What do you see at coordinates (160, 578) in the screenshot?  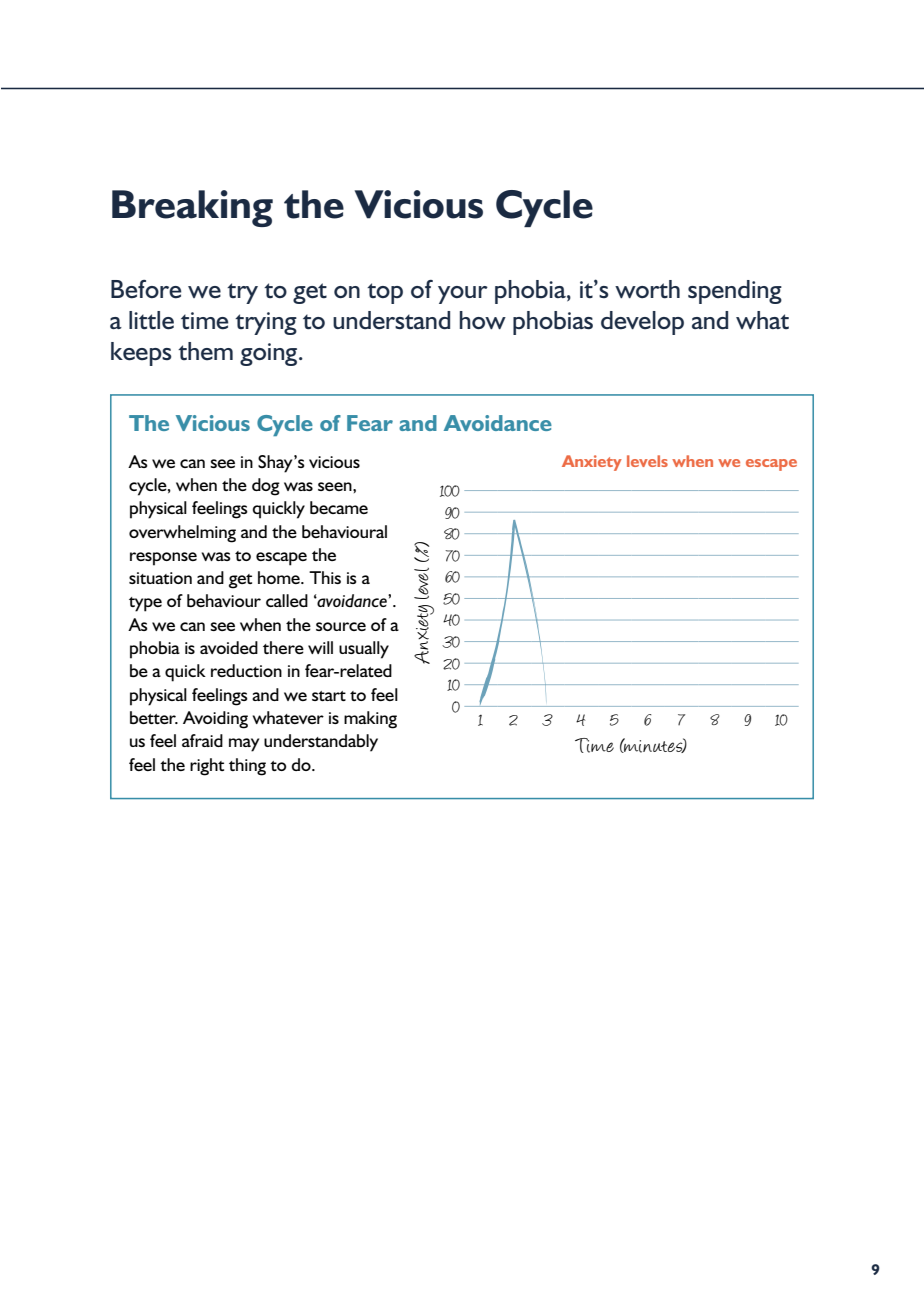 I see `situation` at bounding box center [160, 578].
